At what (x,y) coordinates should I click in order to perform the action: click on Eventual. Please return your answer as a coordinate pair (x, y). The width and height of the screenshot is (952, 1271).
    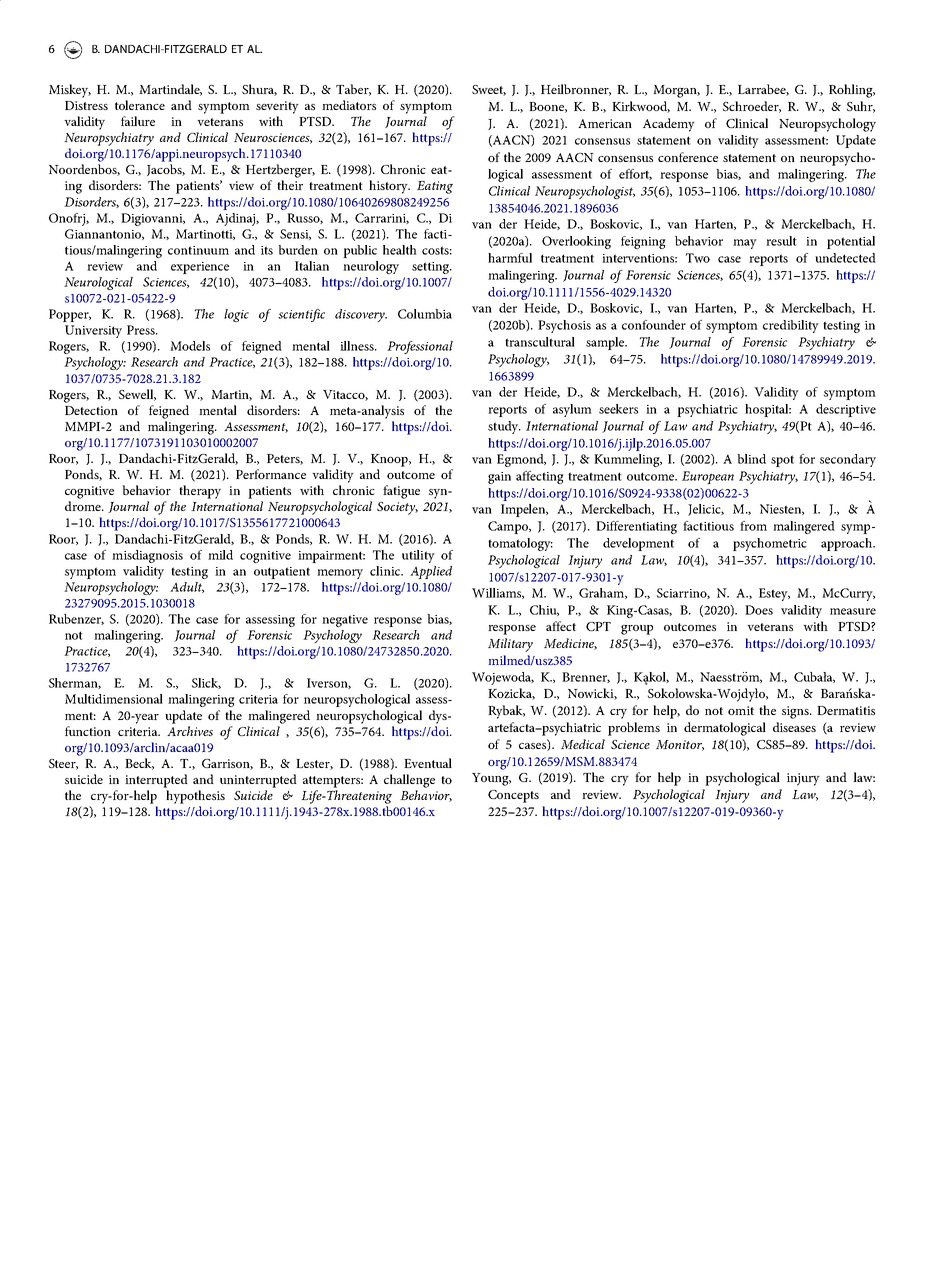
    Looking at the image, I should click on (428, 763).
